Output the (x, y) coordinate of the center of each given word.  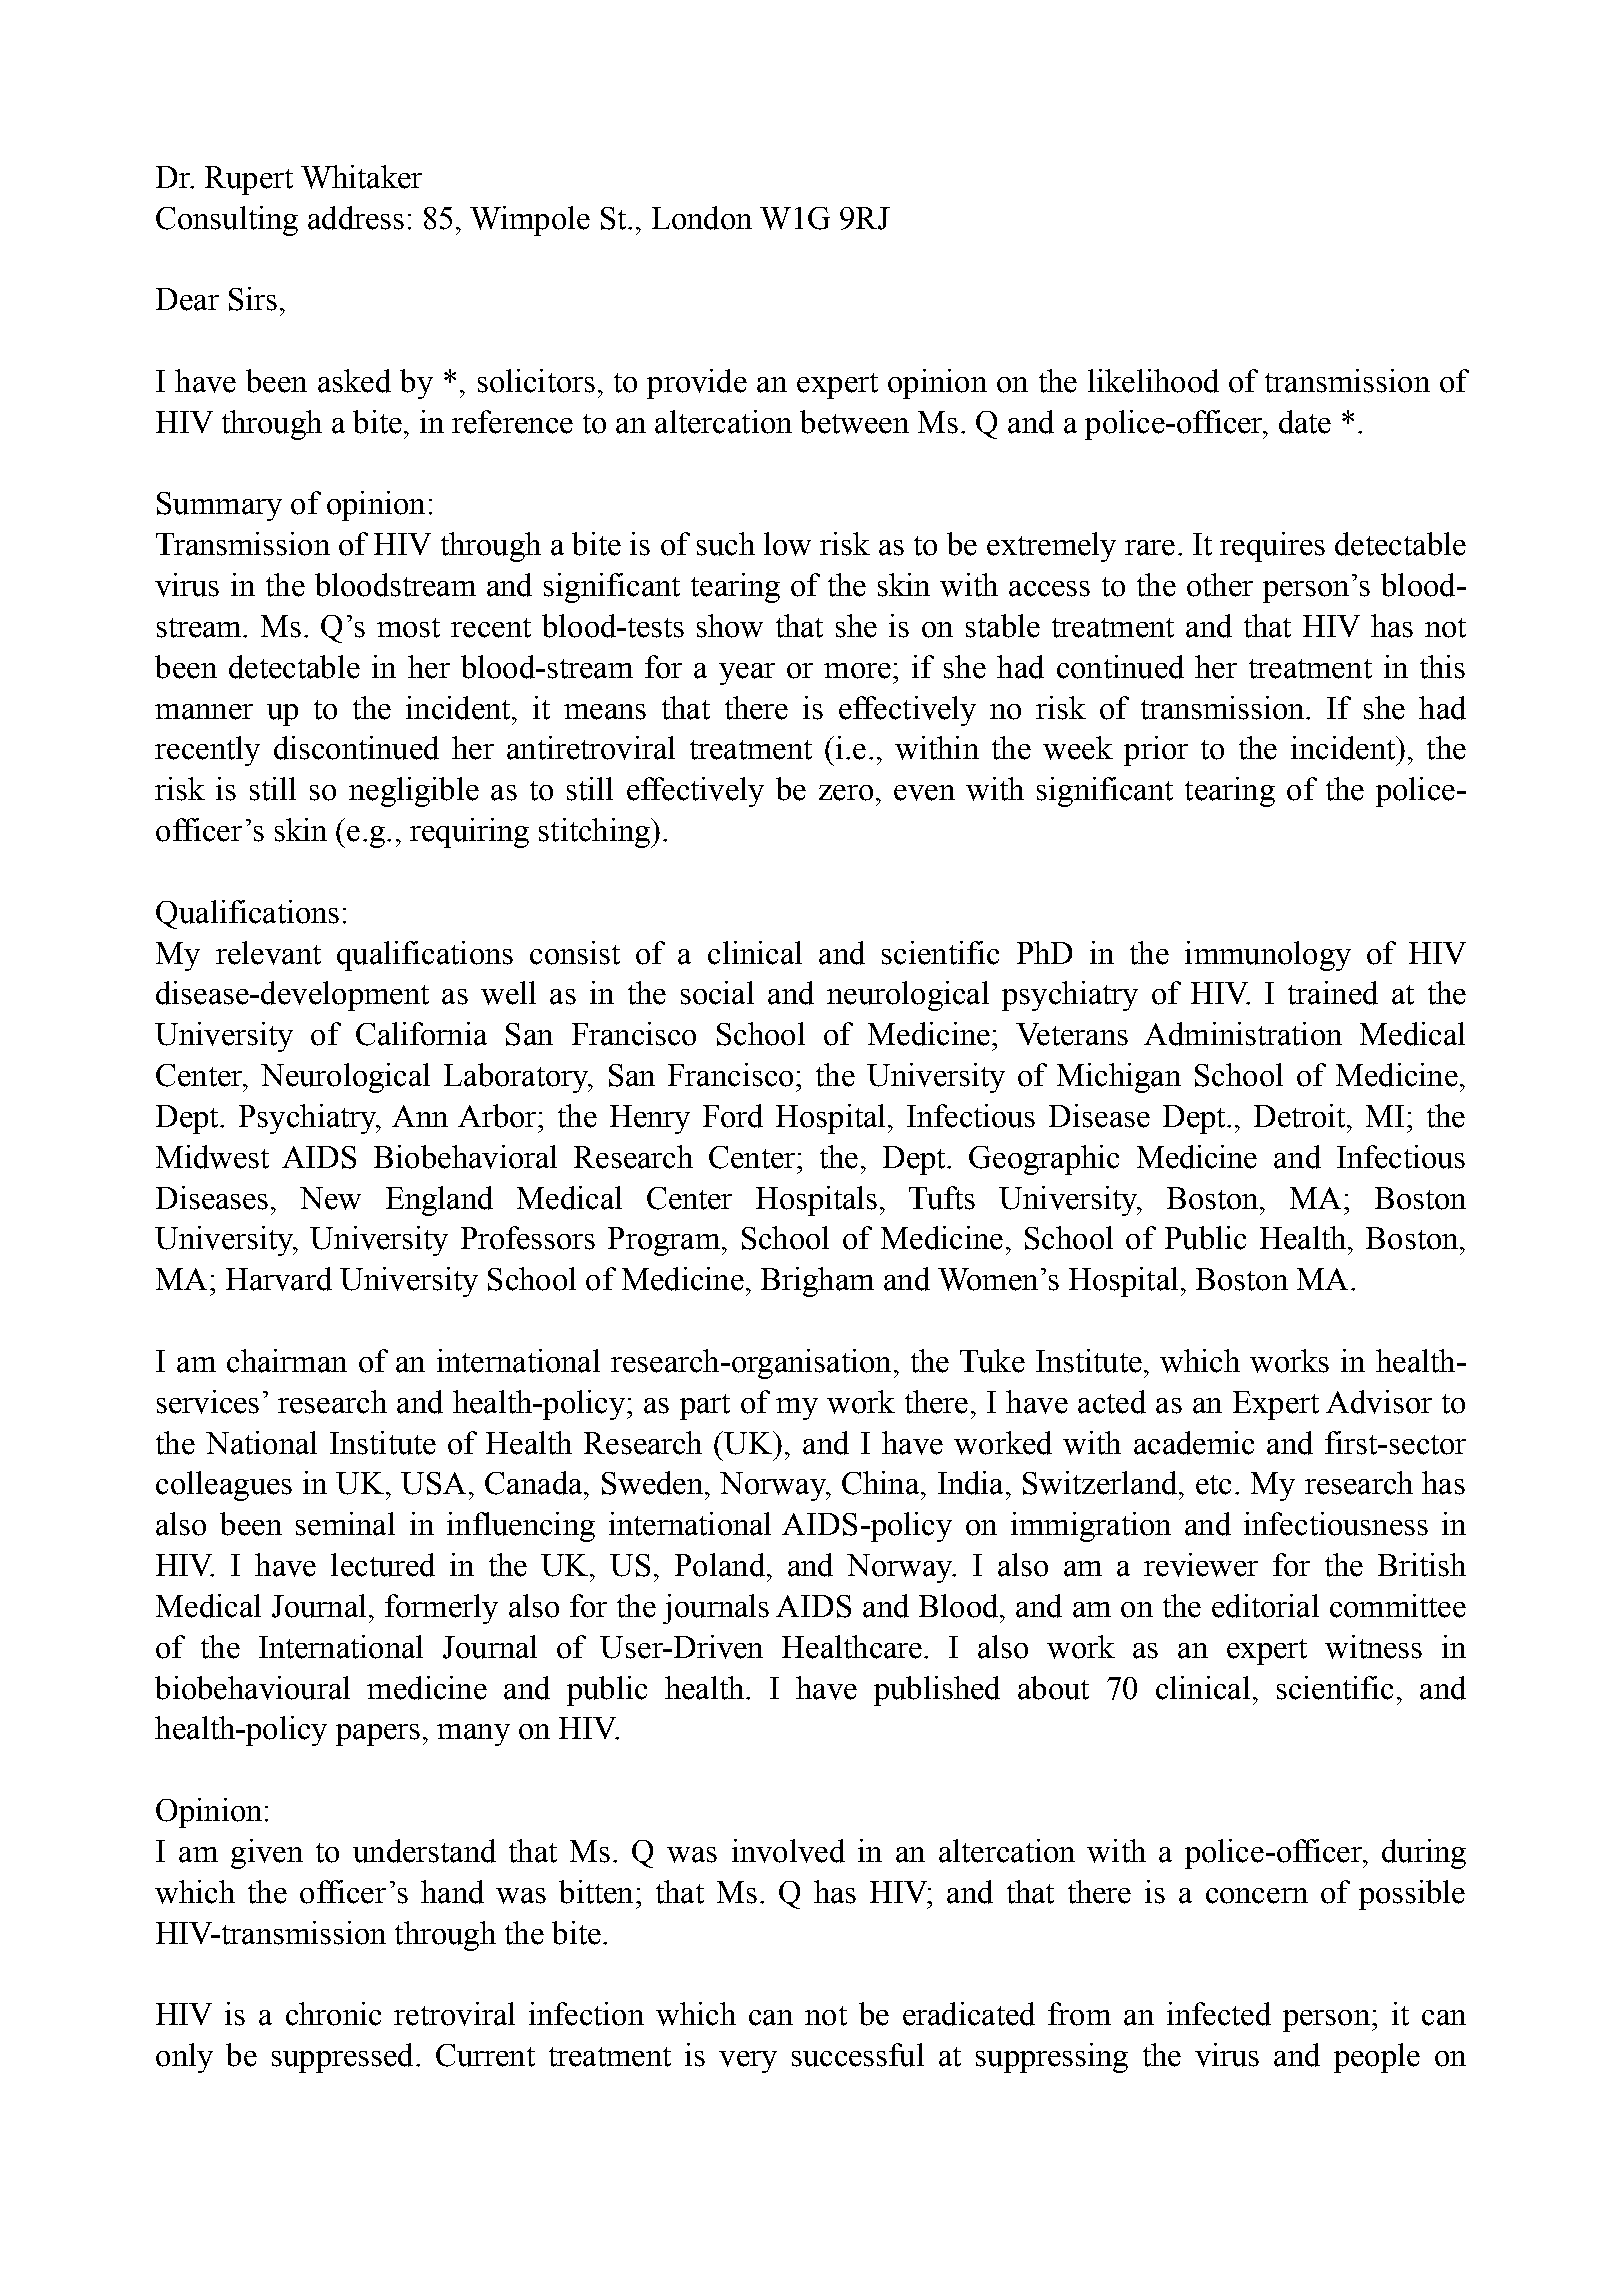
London (702, 218)
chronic (333, 2014)
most (408, 628)
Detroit (1301, 1116)
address (356, 218)
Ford (733, 1116)
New (330, 1198)
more (857, 671)
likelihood (1153, 381)
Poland (720, 1565)
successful (858, 2055)
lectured (383, 1565)
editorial (1265, 1606)
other (1220, 585)
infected (1219, 2014)
